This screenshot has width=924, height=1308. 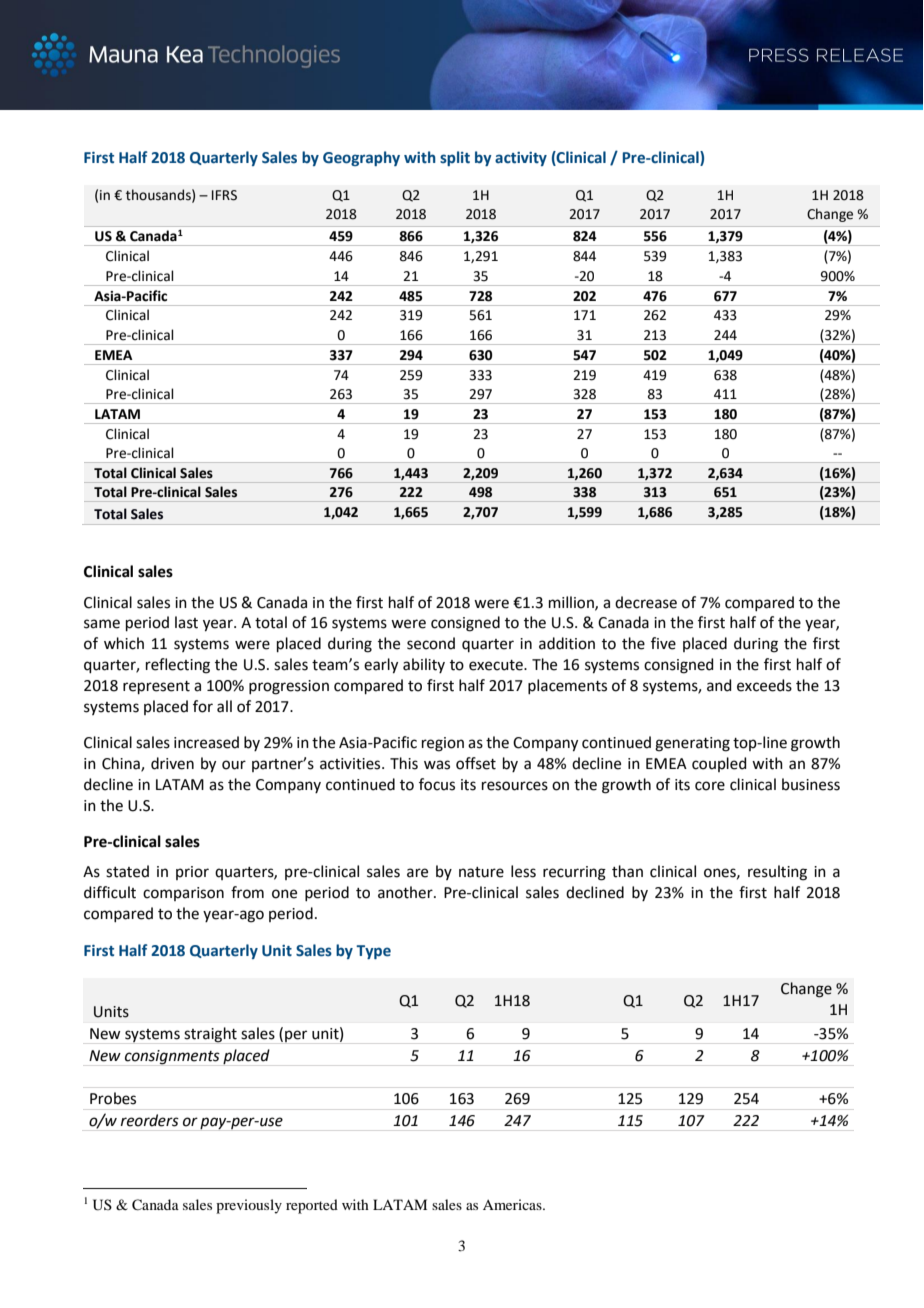 What do you see at coordinates (455, 158) in the screenshot?
I see `split` at bounding box center [455, 158].
